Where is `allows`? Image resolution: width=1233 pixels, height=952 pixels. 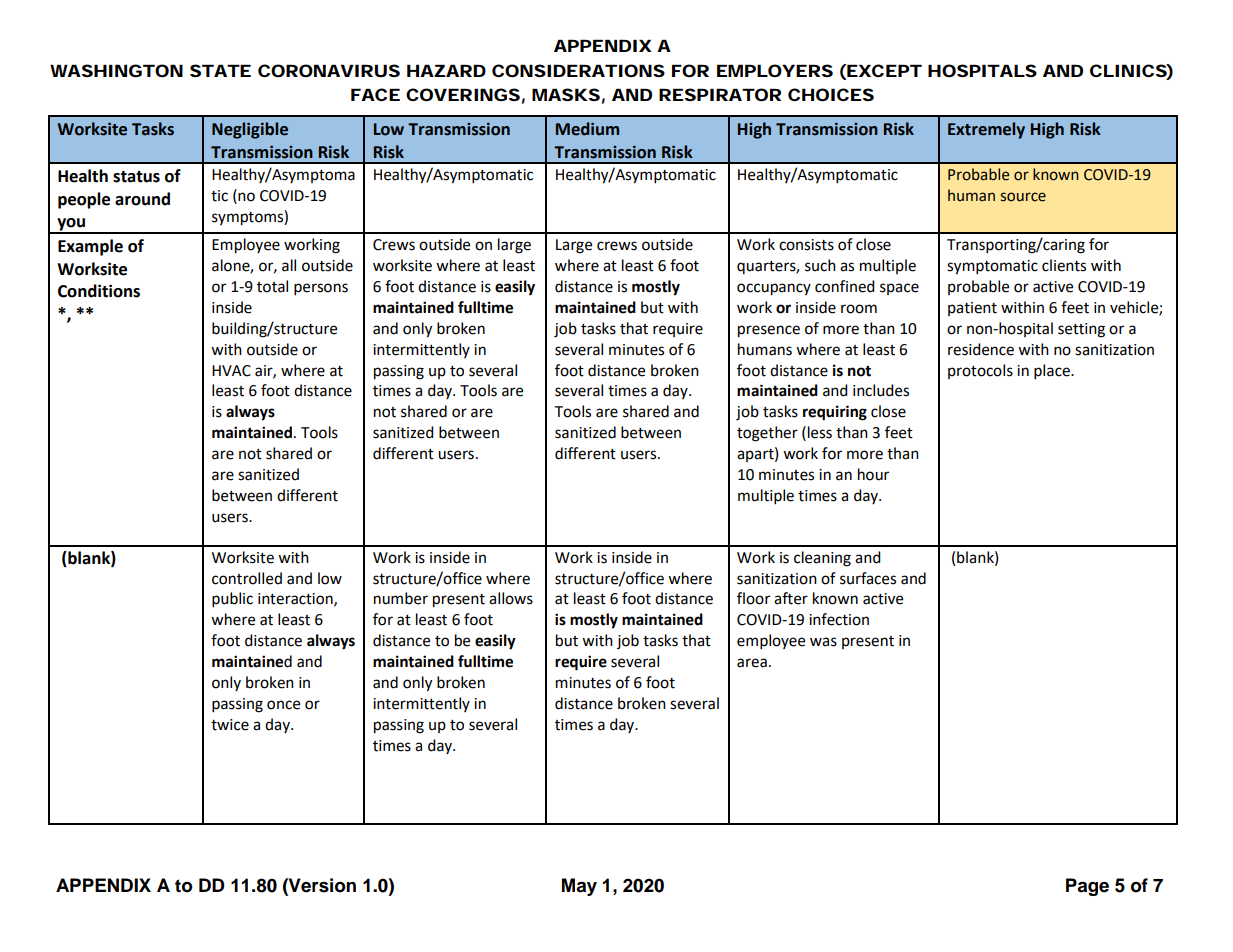
allows is located at coordinates (511, 598).
